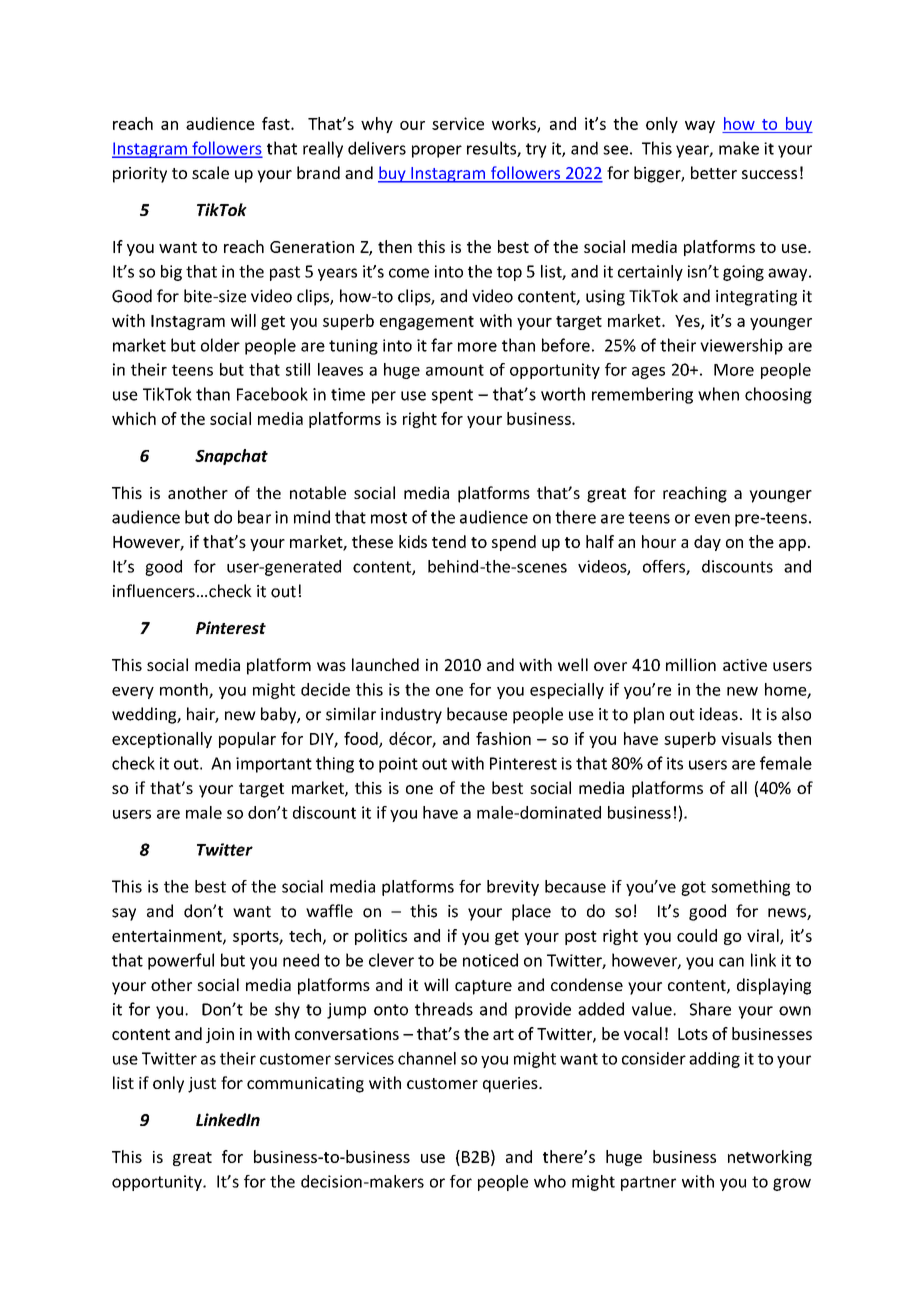  I want to click on noticed, so click(490, 960).
